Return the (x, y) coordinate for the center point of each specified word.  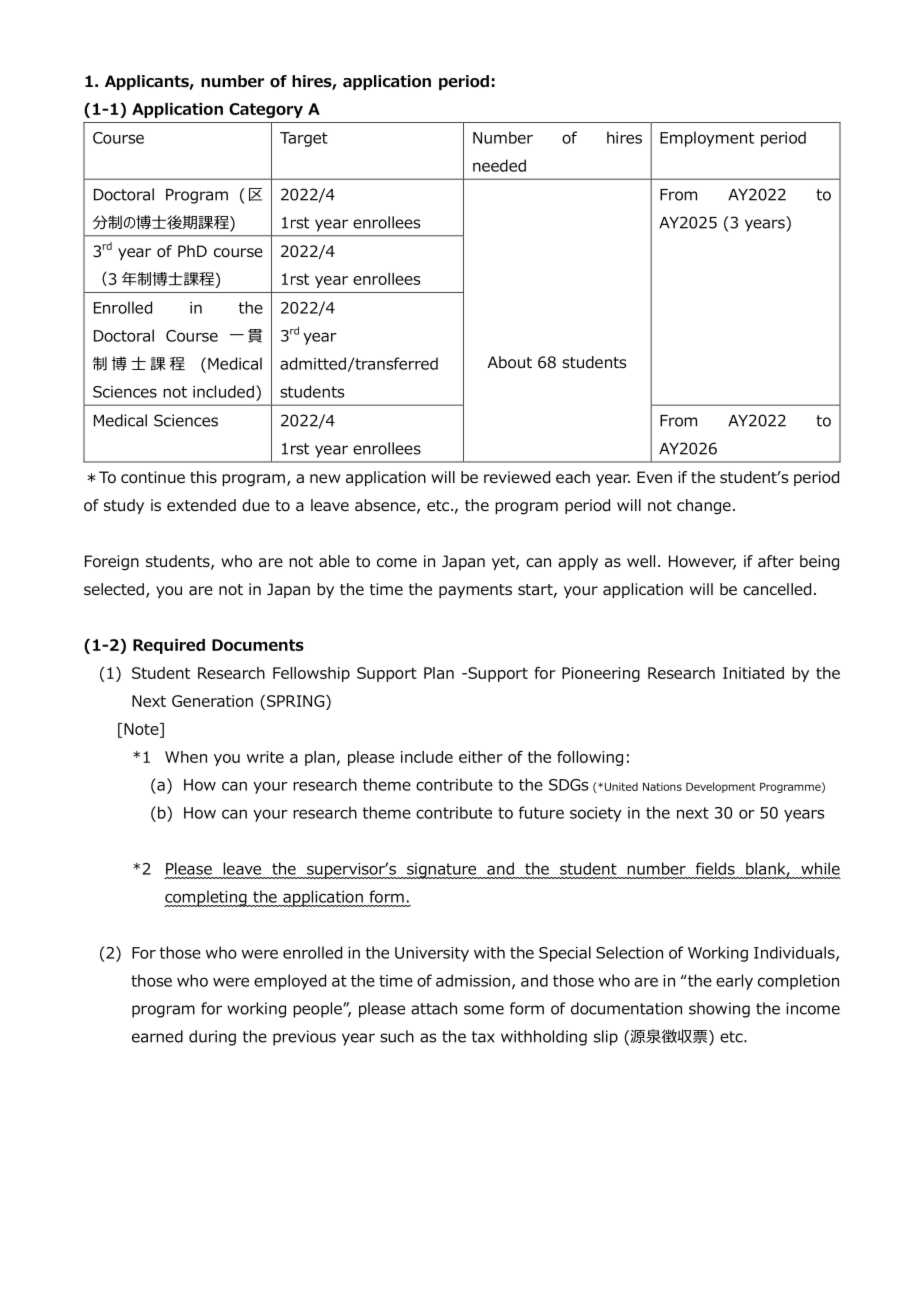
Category (266, 110)
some (484, 1010)
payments (475, 591)
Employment (707, 139)
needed (499, 165)
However (702, 562)
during (212, 1038)
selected (114, 589)
